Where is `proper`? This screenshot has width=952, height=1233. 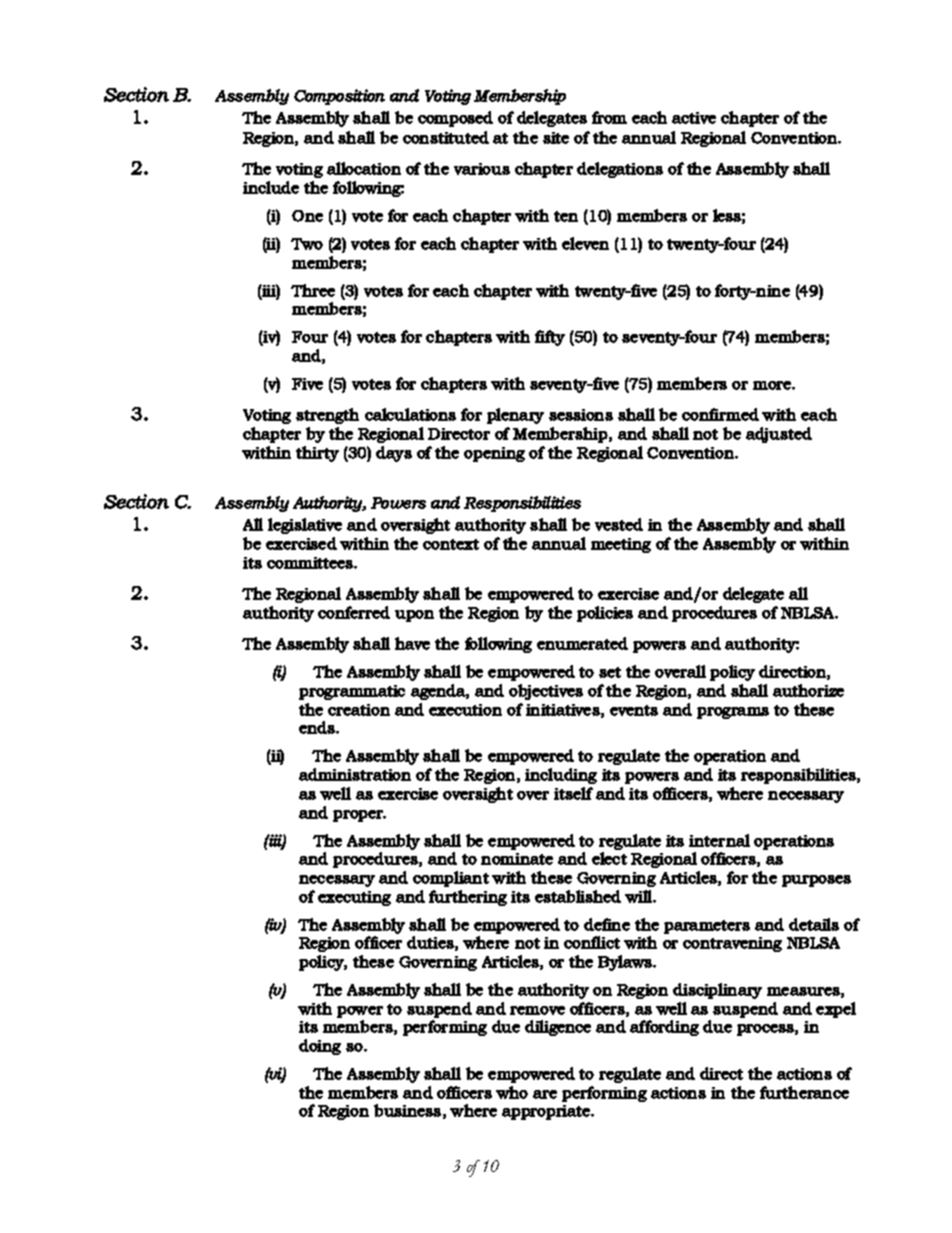
proper is located at coordinates (359, 816).
